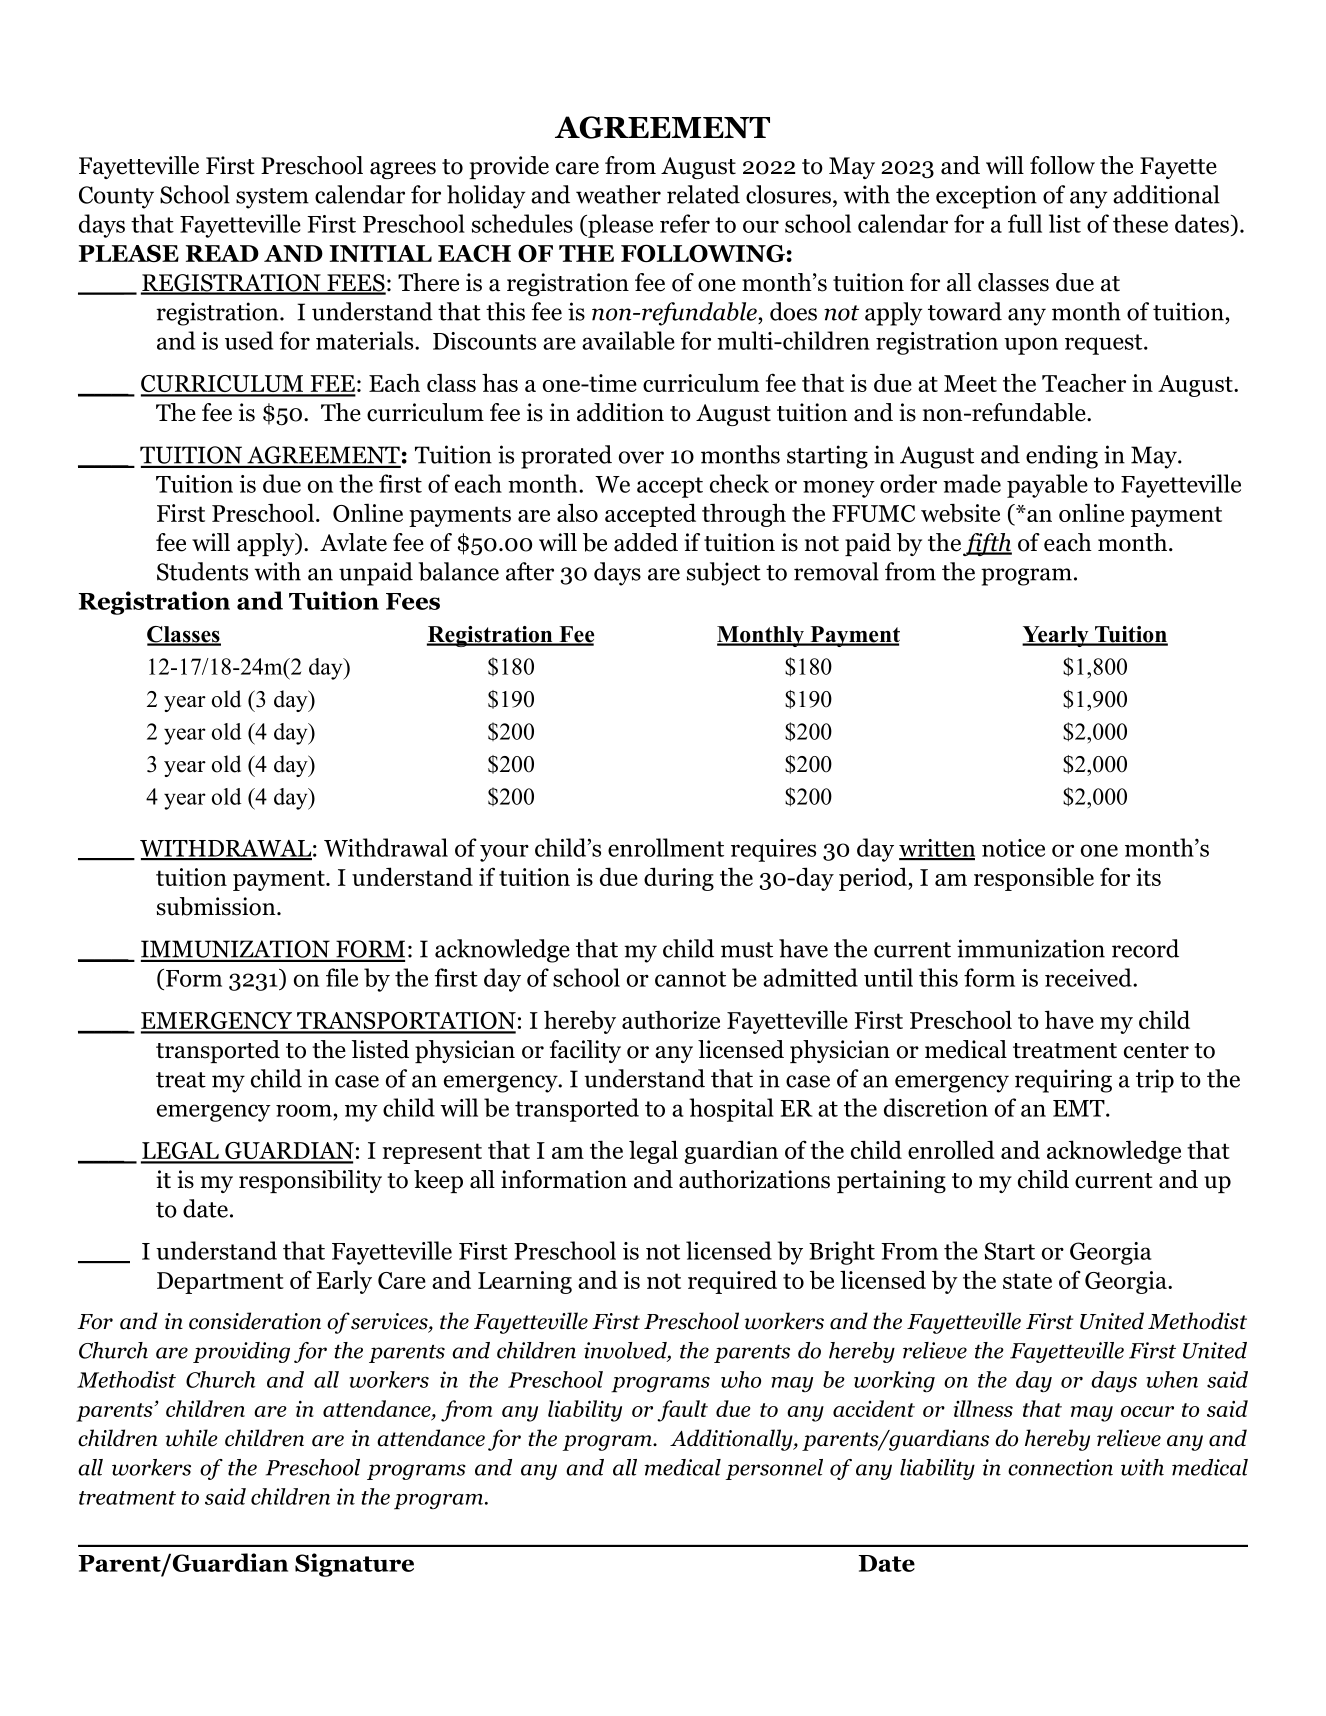 The width and height of the document is (1326, 1716). What do you see at coordinates (1060, 1467) in the document?
I see `connection` at bounding box center [1060, 1467].
